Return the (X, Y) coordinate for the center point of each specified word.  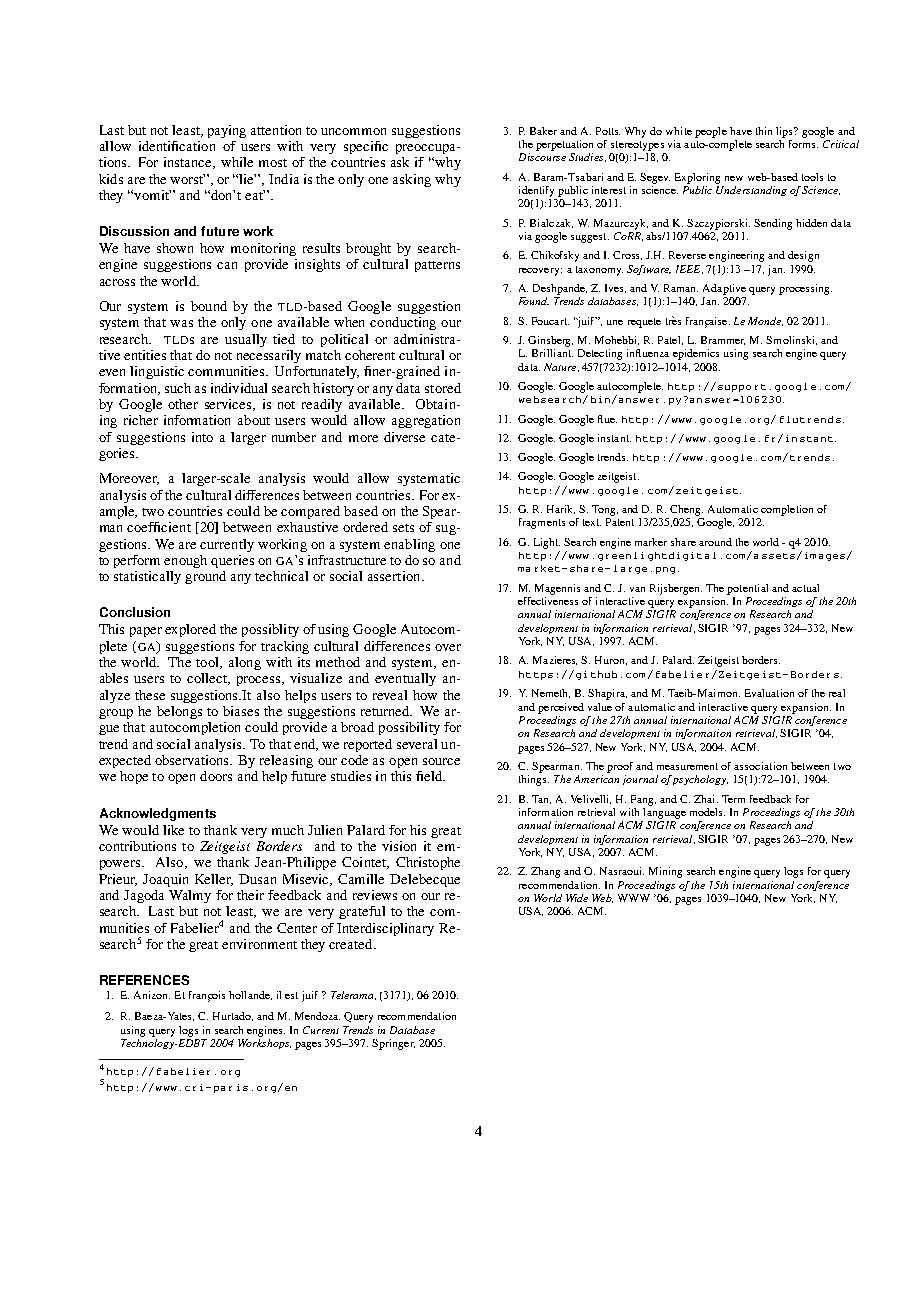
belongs (179, 712)
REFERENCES (144, 980)
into (202, 437)
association (760, 766)
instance (189, 163)
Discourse (542, 157)
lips (785, 132)
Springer (393, 1044)
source (441, 761)
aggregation (426, 421)
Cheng (686, 510)
